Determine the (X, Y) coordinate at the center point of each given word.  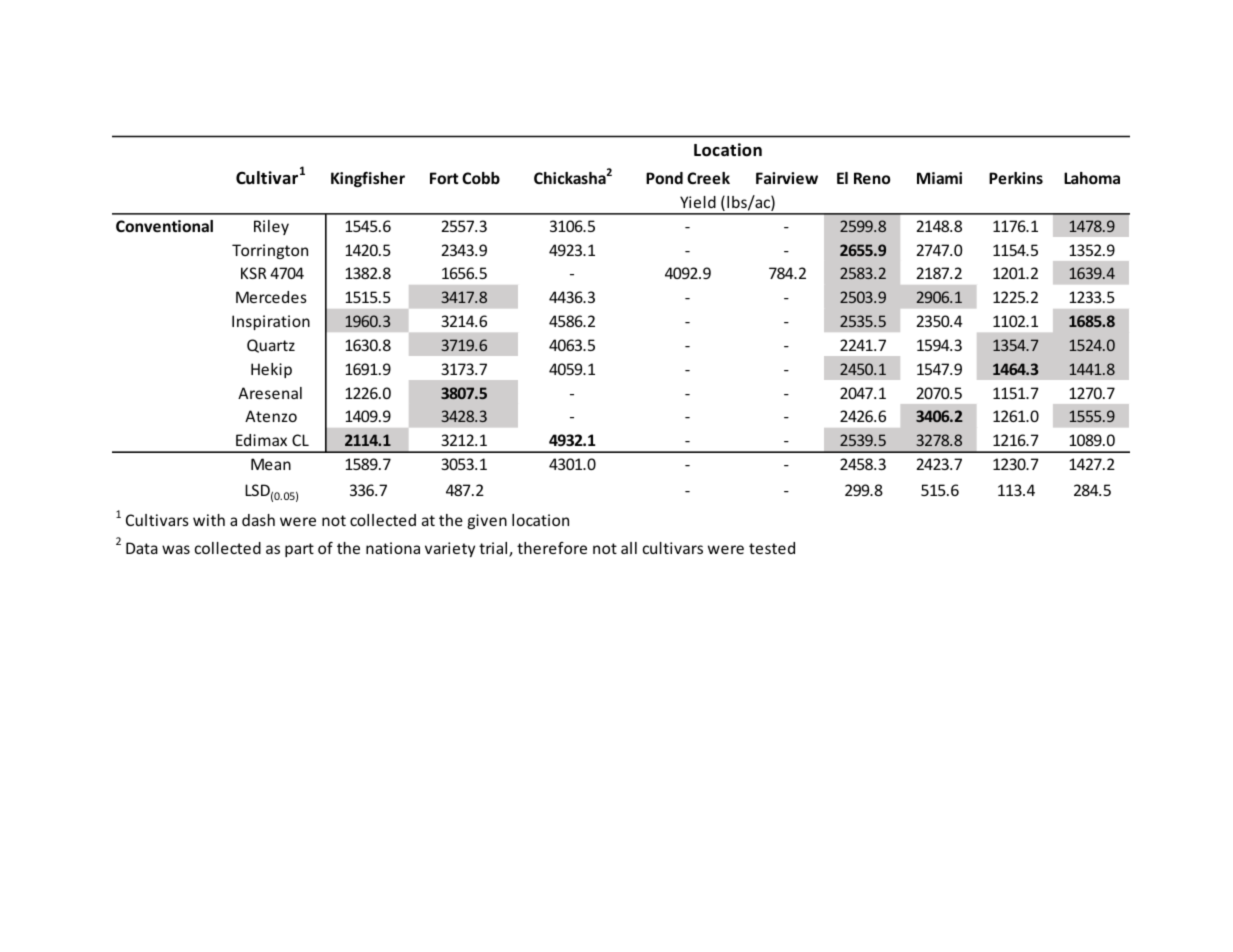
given (487, 521)
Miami (939, 178)
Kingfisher (368, 179)
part (299, 550)
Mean (271, 464)
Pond (664, 178)
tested (772, 548)
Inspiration (271, 322)
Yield (698, 202)
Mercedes (271, 297)
